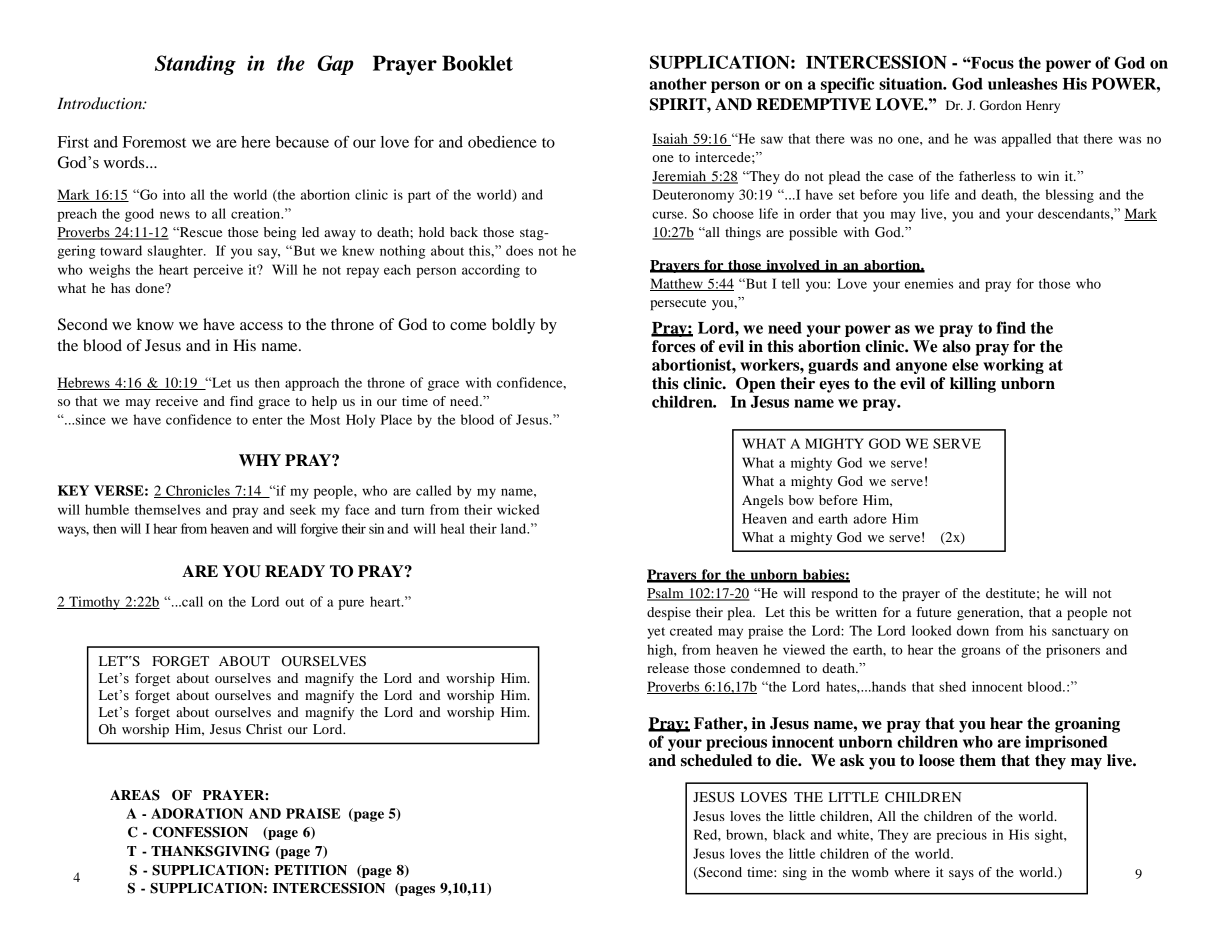 The width and height of the screenshot is (1232, 952). What do you see at coordinates (210, 851) in the screenshot?
I see `THANKSGIVING` at bounding box center [210, 851].
